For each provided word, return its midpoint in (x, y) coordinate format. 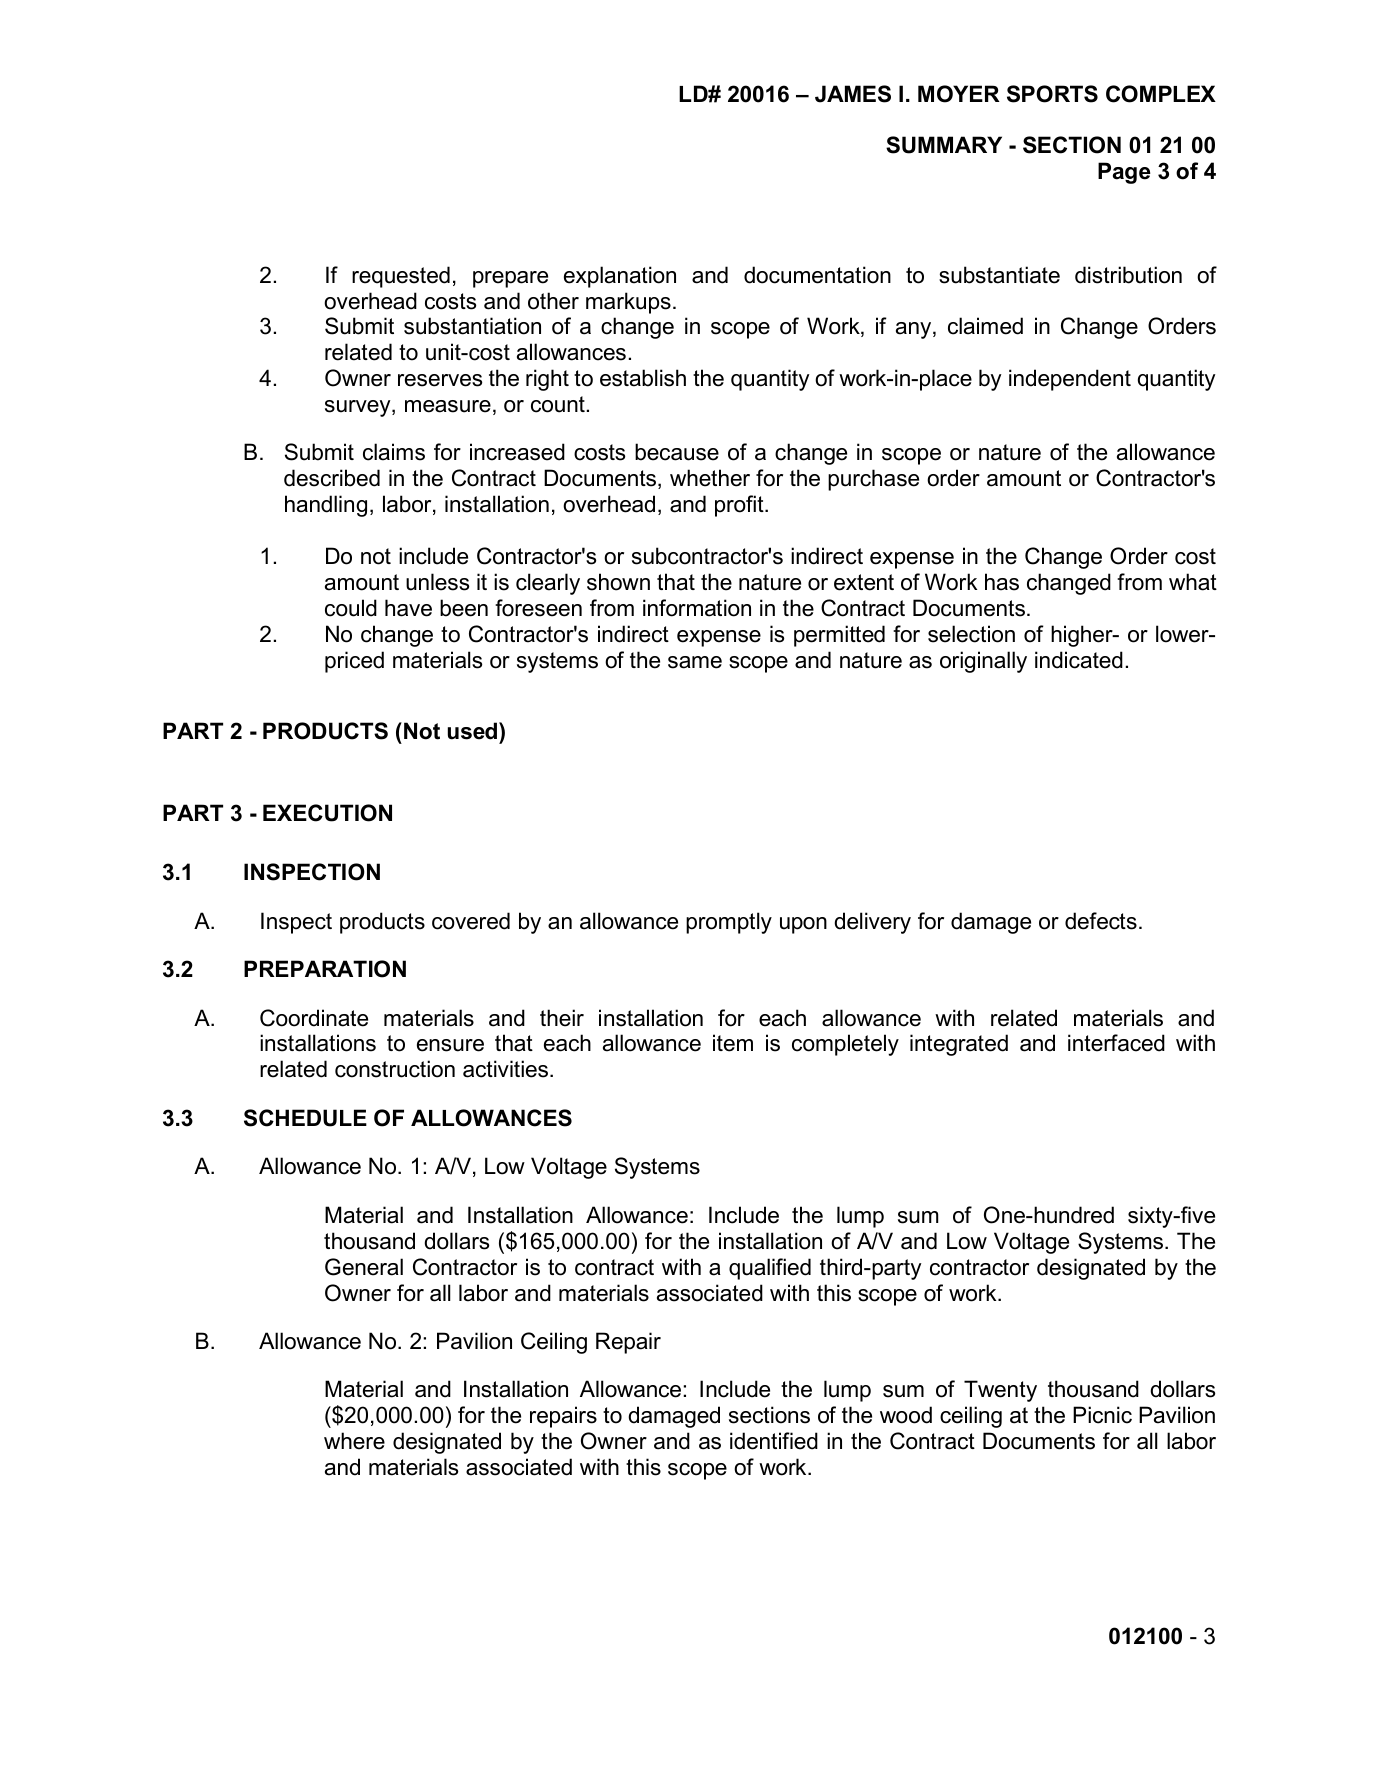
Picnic (1102, 1415)
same (695, 662)
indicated (1079, 660)
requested (401, 277)
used (474, 731)
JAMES (853, 94)
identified (774, 1441)
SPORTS (1052, 94)
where (354, 1441)
